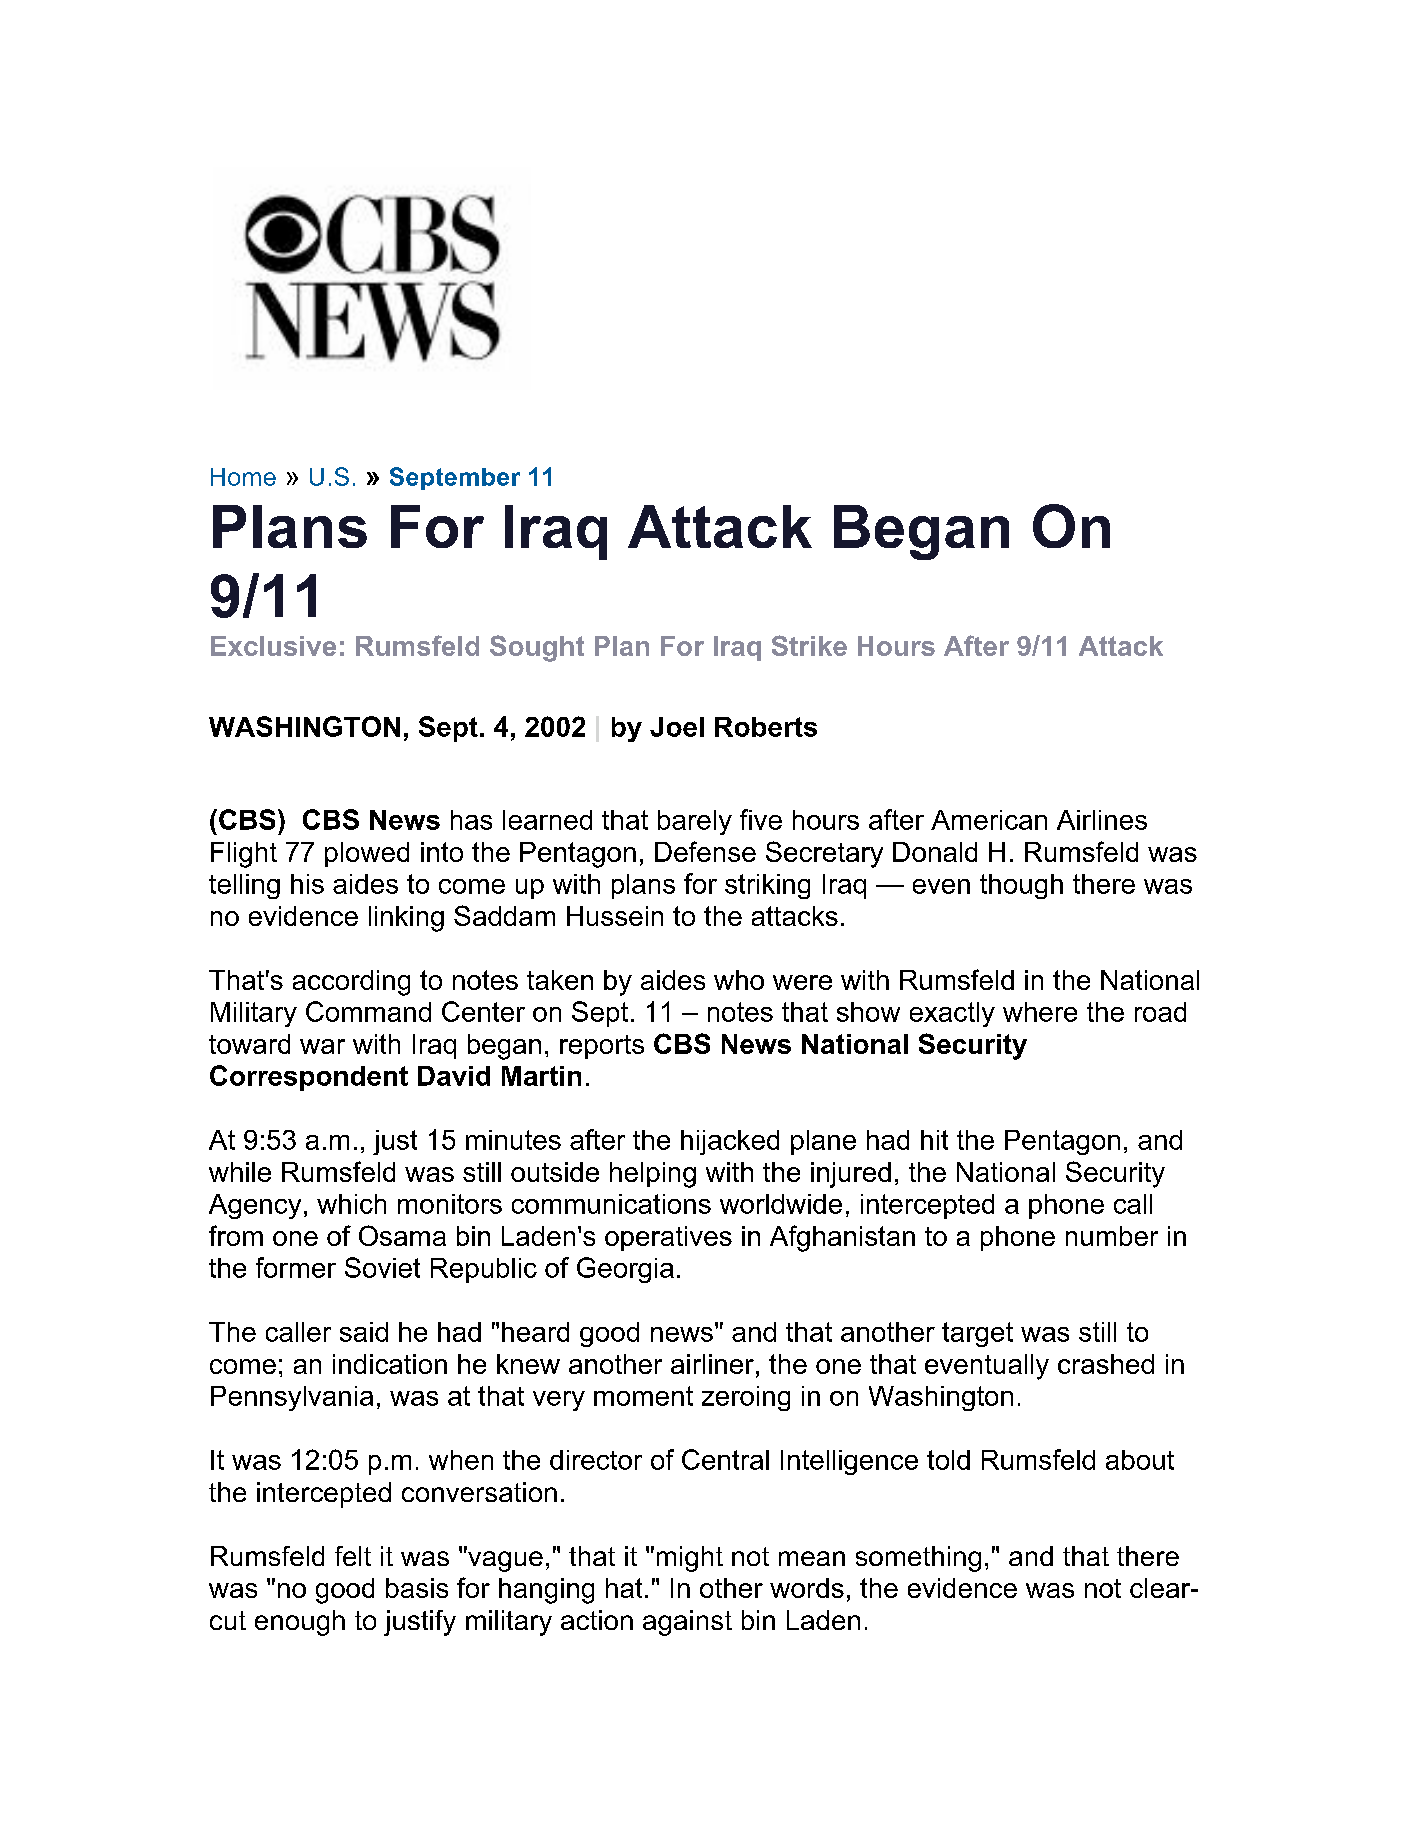 The width and height of the image is (1420, 1837). Describe the element at coordinates (809, 645) in the image. I see `Strike` at that location.
